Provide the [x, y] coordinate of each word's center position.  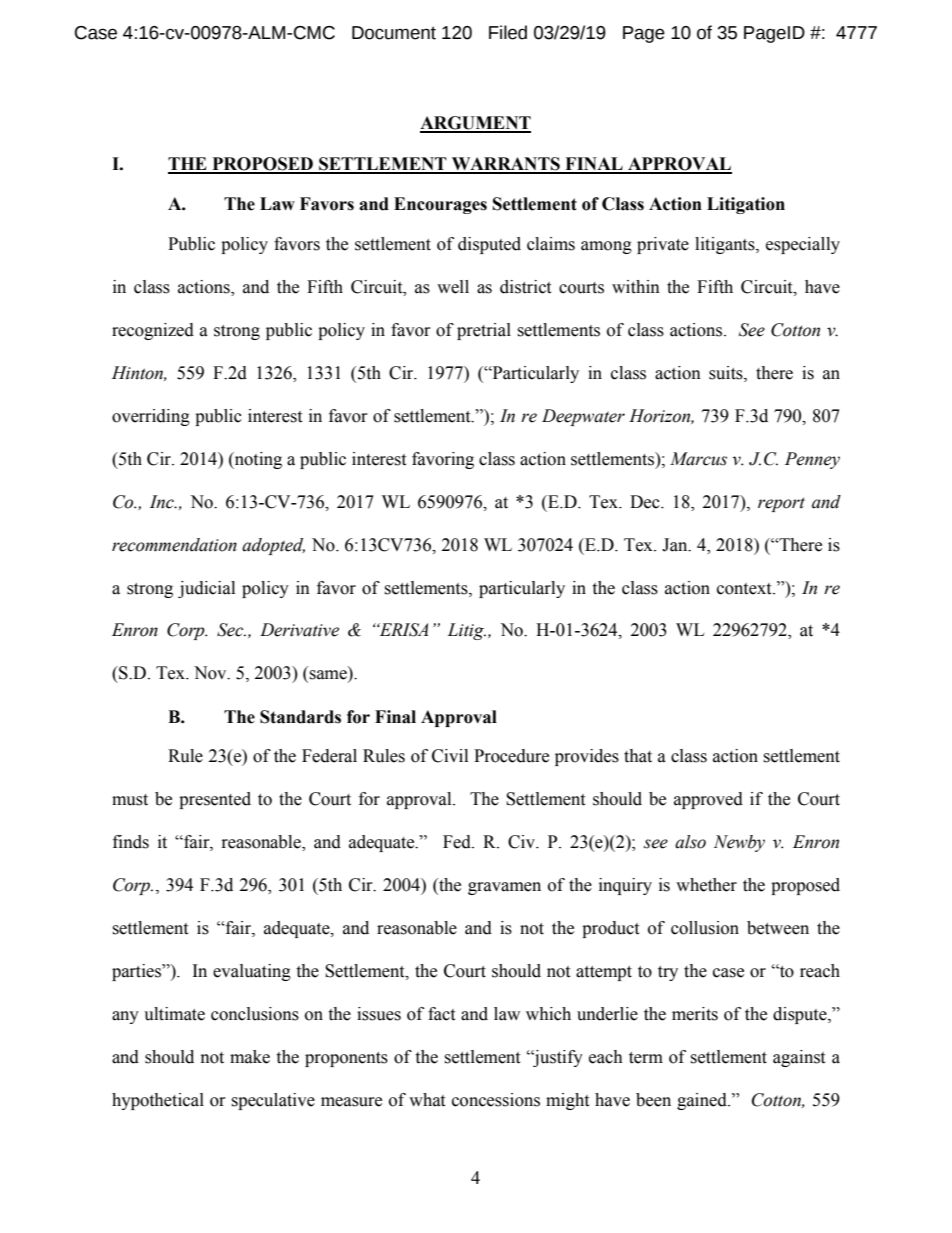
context [745, 589]
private [663, 245]
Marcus [698, 459]
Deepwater [583, 417]
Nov [211, 673]
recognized [153, 331]
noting [257, 460]
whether [706, 885]
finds [131, 842]
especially [803, 245]
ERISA [402, 630]
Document [394, 33]
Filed [508, 32]
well [453, 287]
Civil [450, 756]
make [250, 1057]
